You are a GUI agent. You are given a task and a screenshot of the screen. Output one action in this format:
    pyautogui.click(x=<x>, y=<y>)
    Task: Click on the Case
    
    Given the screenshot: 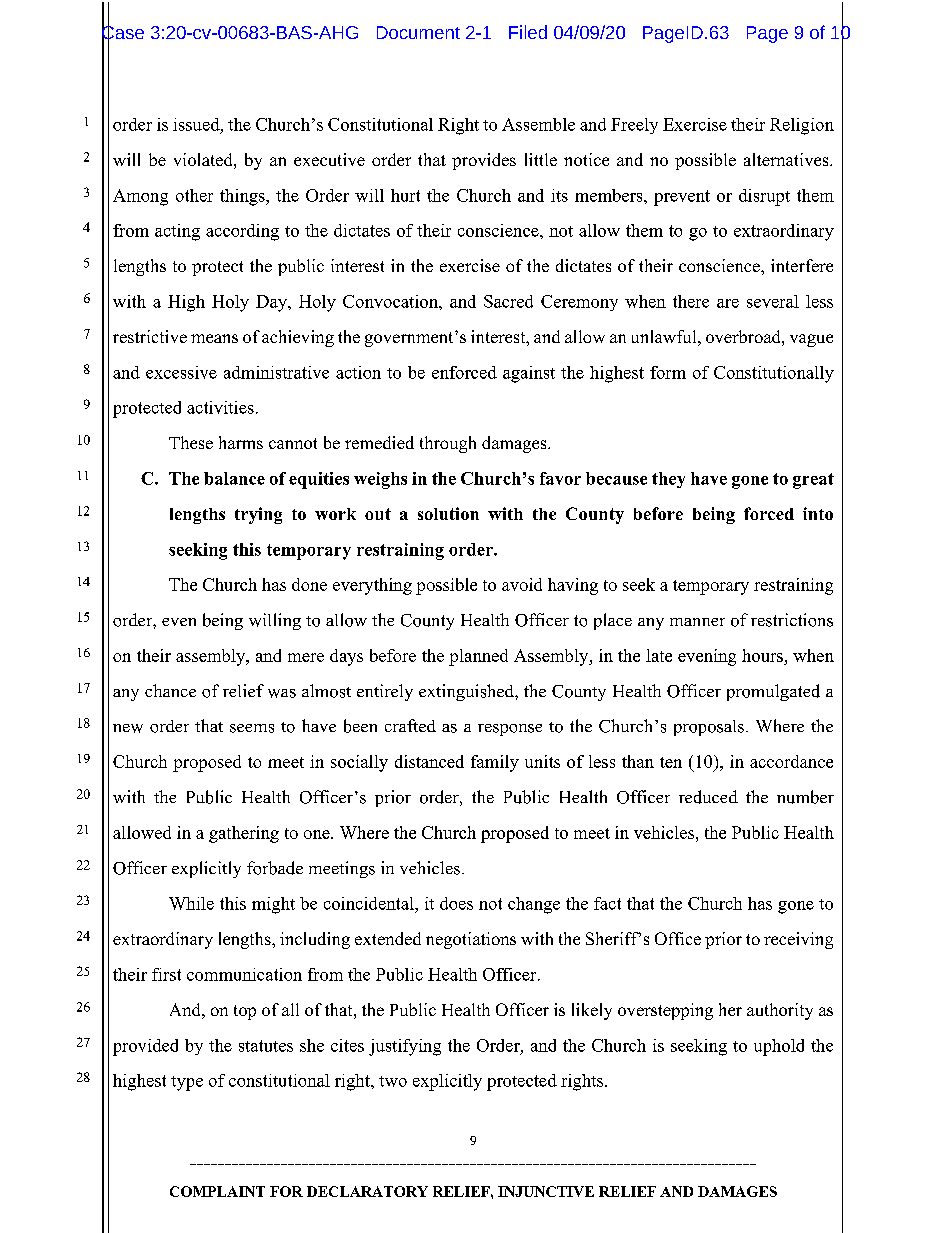 What is the action you would take?
    pyautogui.click(x=123, y=32)
